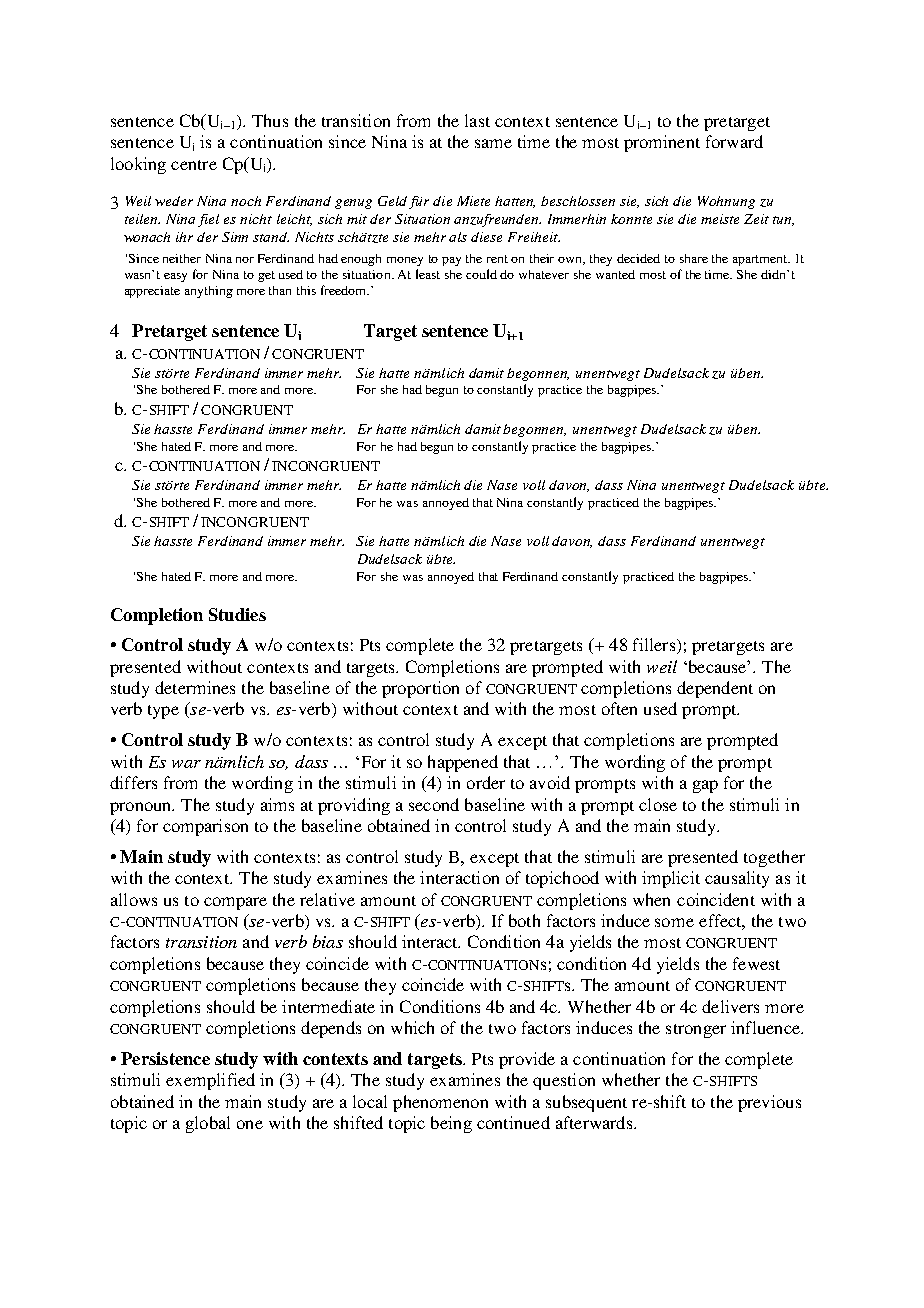  What do you see at coordinates (481, 274) in the document?
I see `could` at bounding box center [481, 274].
